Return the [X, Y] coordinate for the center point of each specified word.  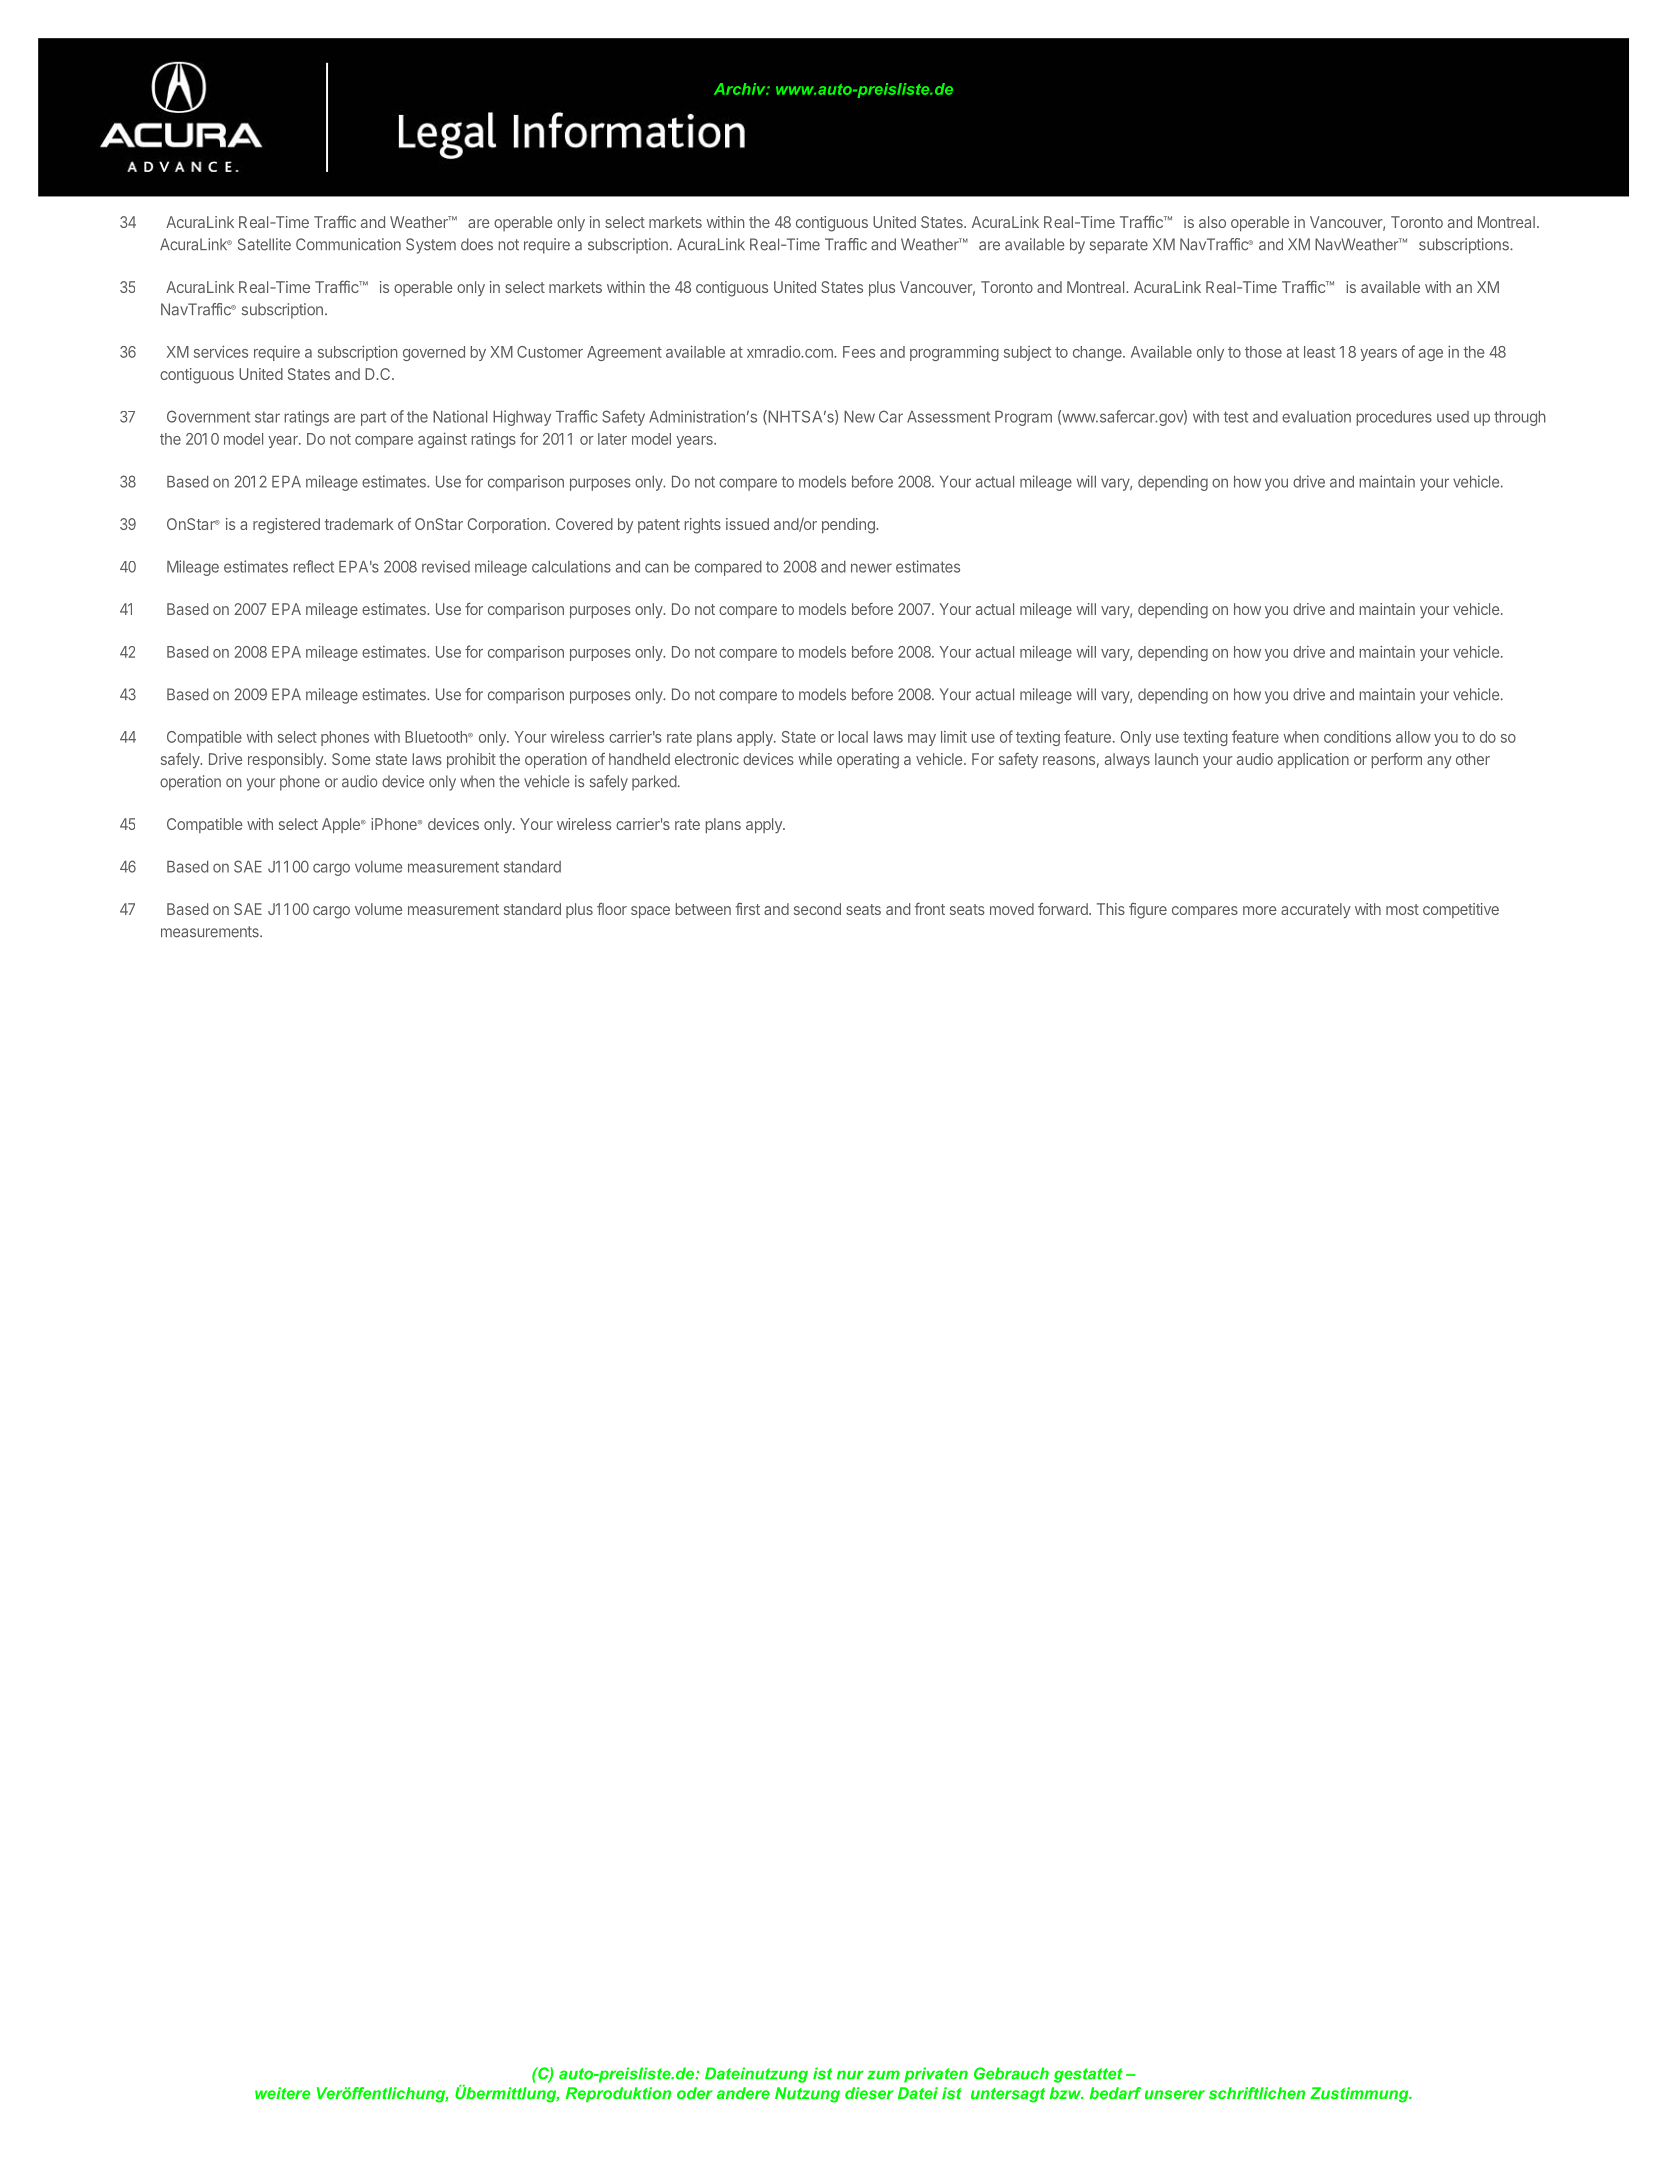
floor [612, 909]
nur [850, 2075]
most [1402, 909]
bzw [1066, 2093]
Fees [859, 352]
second [817, 909]
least [1319, 352]
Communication [348, 244]
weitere [282, 2093]
